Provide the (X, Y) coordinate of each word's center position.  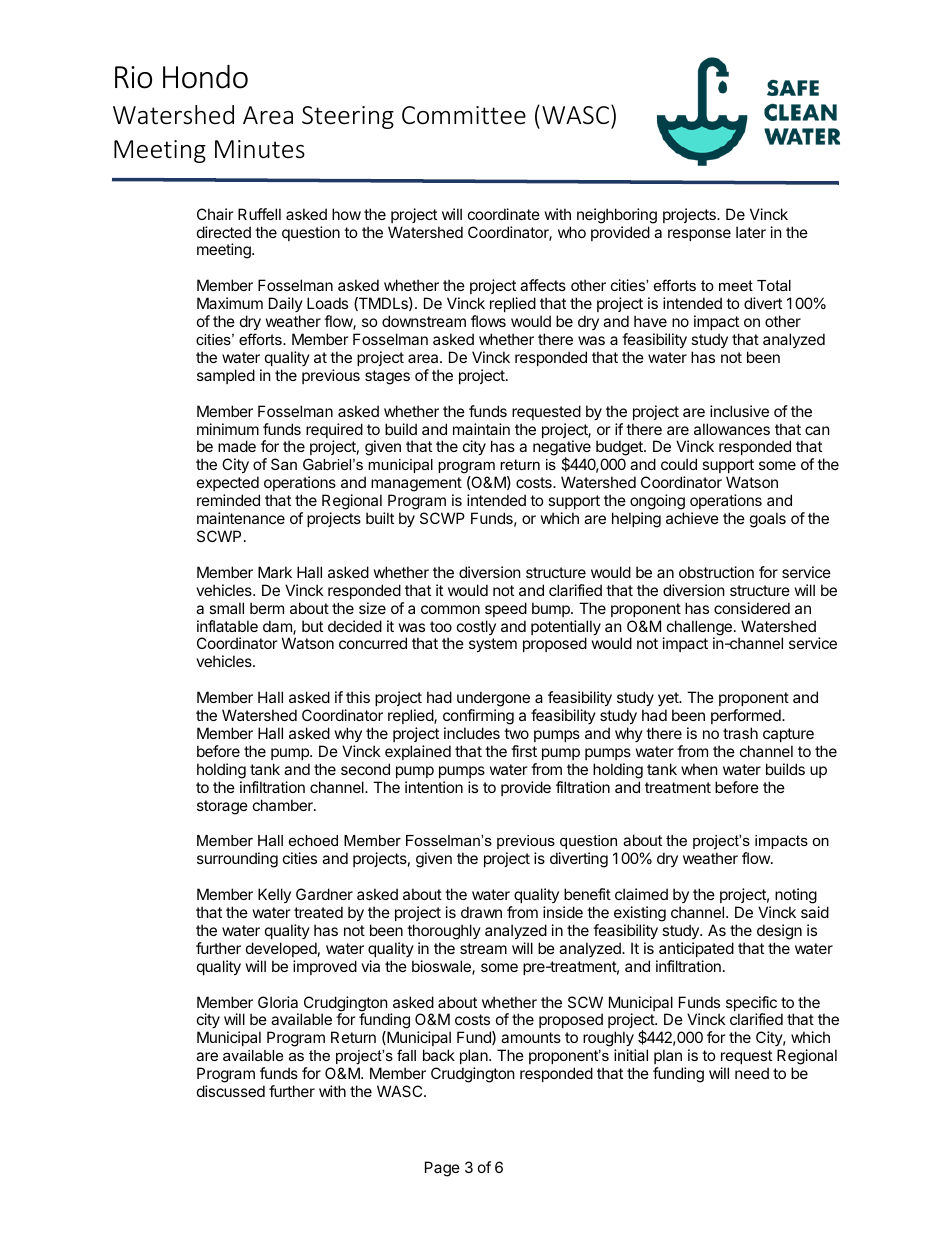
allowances (732, 429)
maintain (481, 429)
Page (442, 1169)
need (752, 1073)
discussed (231, 1091)
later (751, 232)
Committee (464, 115)
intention (434, 787)
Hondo (205, 77)
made (237, 446)
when (699, 769)
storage (222, 807)
